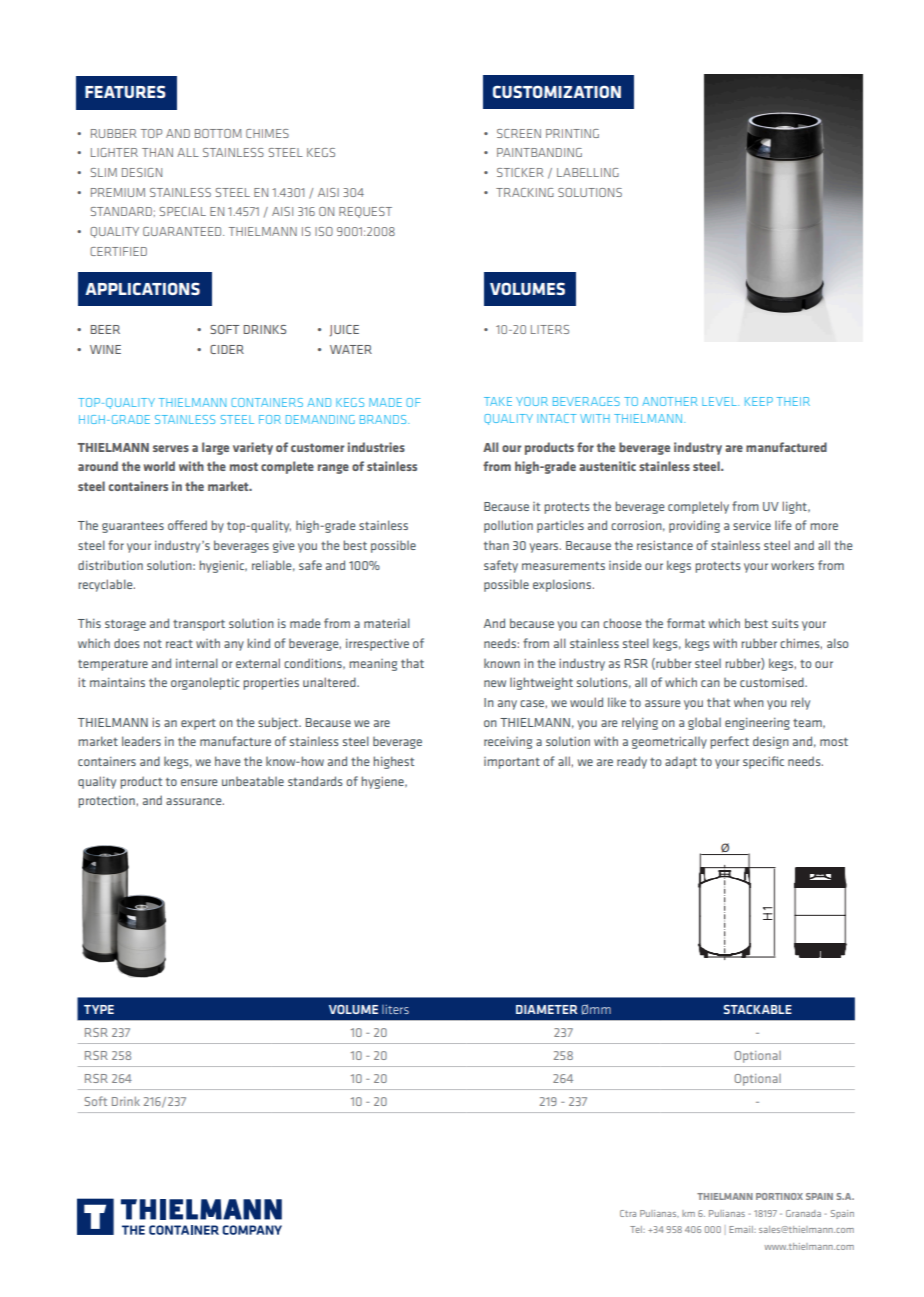 The image size is (924, 1297). I want to click on TYPE, so click(99, 1009).
